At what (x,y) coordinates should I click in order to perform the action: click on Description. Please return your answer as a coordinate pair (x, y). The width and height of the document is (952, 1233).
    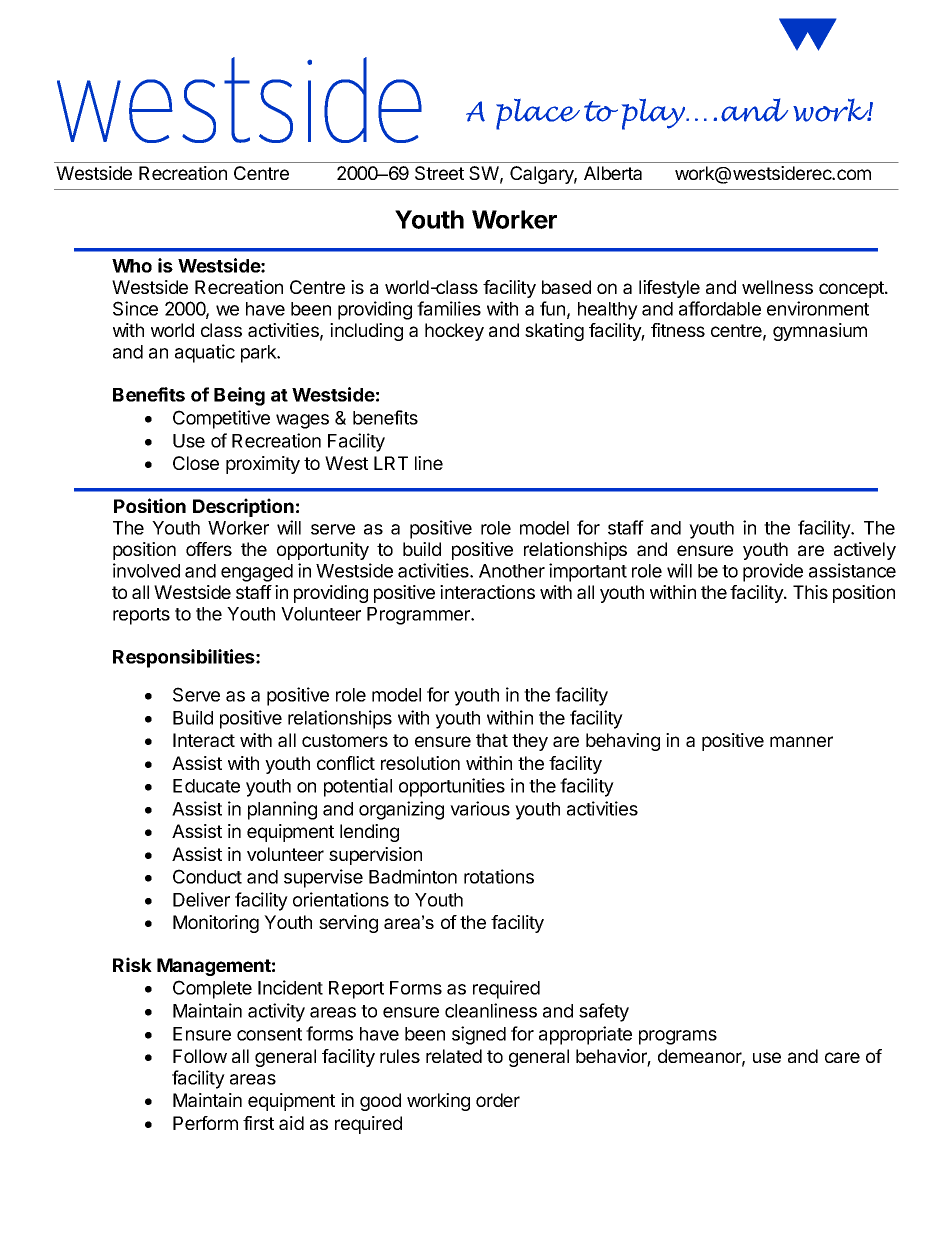
    Looking at the image, I should click on (243, 507).
